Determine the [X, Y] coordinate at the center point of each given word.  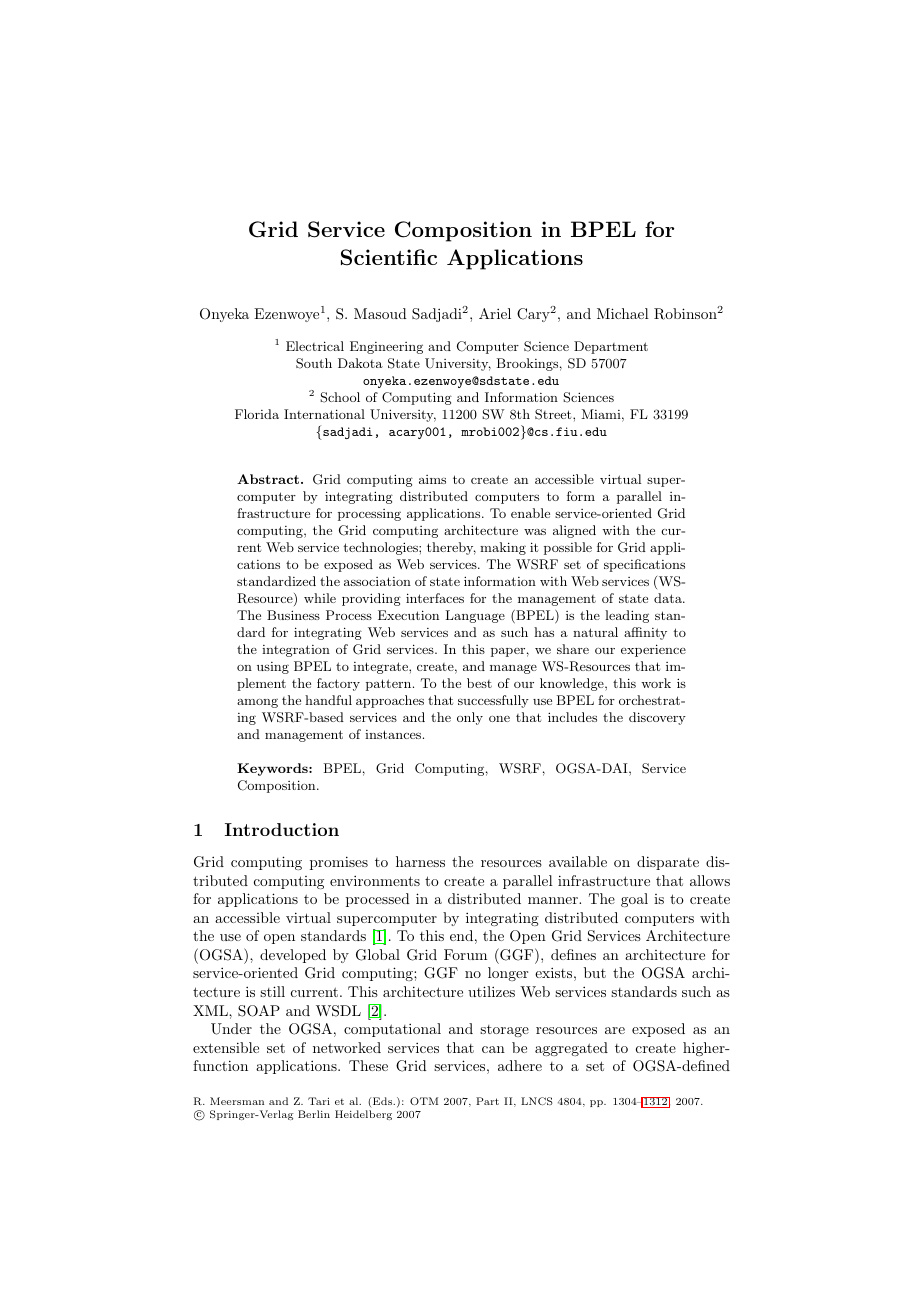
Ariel [495, 313]
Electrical [315, 346]
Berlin [314, 1114]
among [257, 703]
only [470, 718]
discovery [657, 718]
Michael [623, 313]
